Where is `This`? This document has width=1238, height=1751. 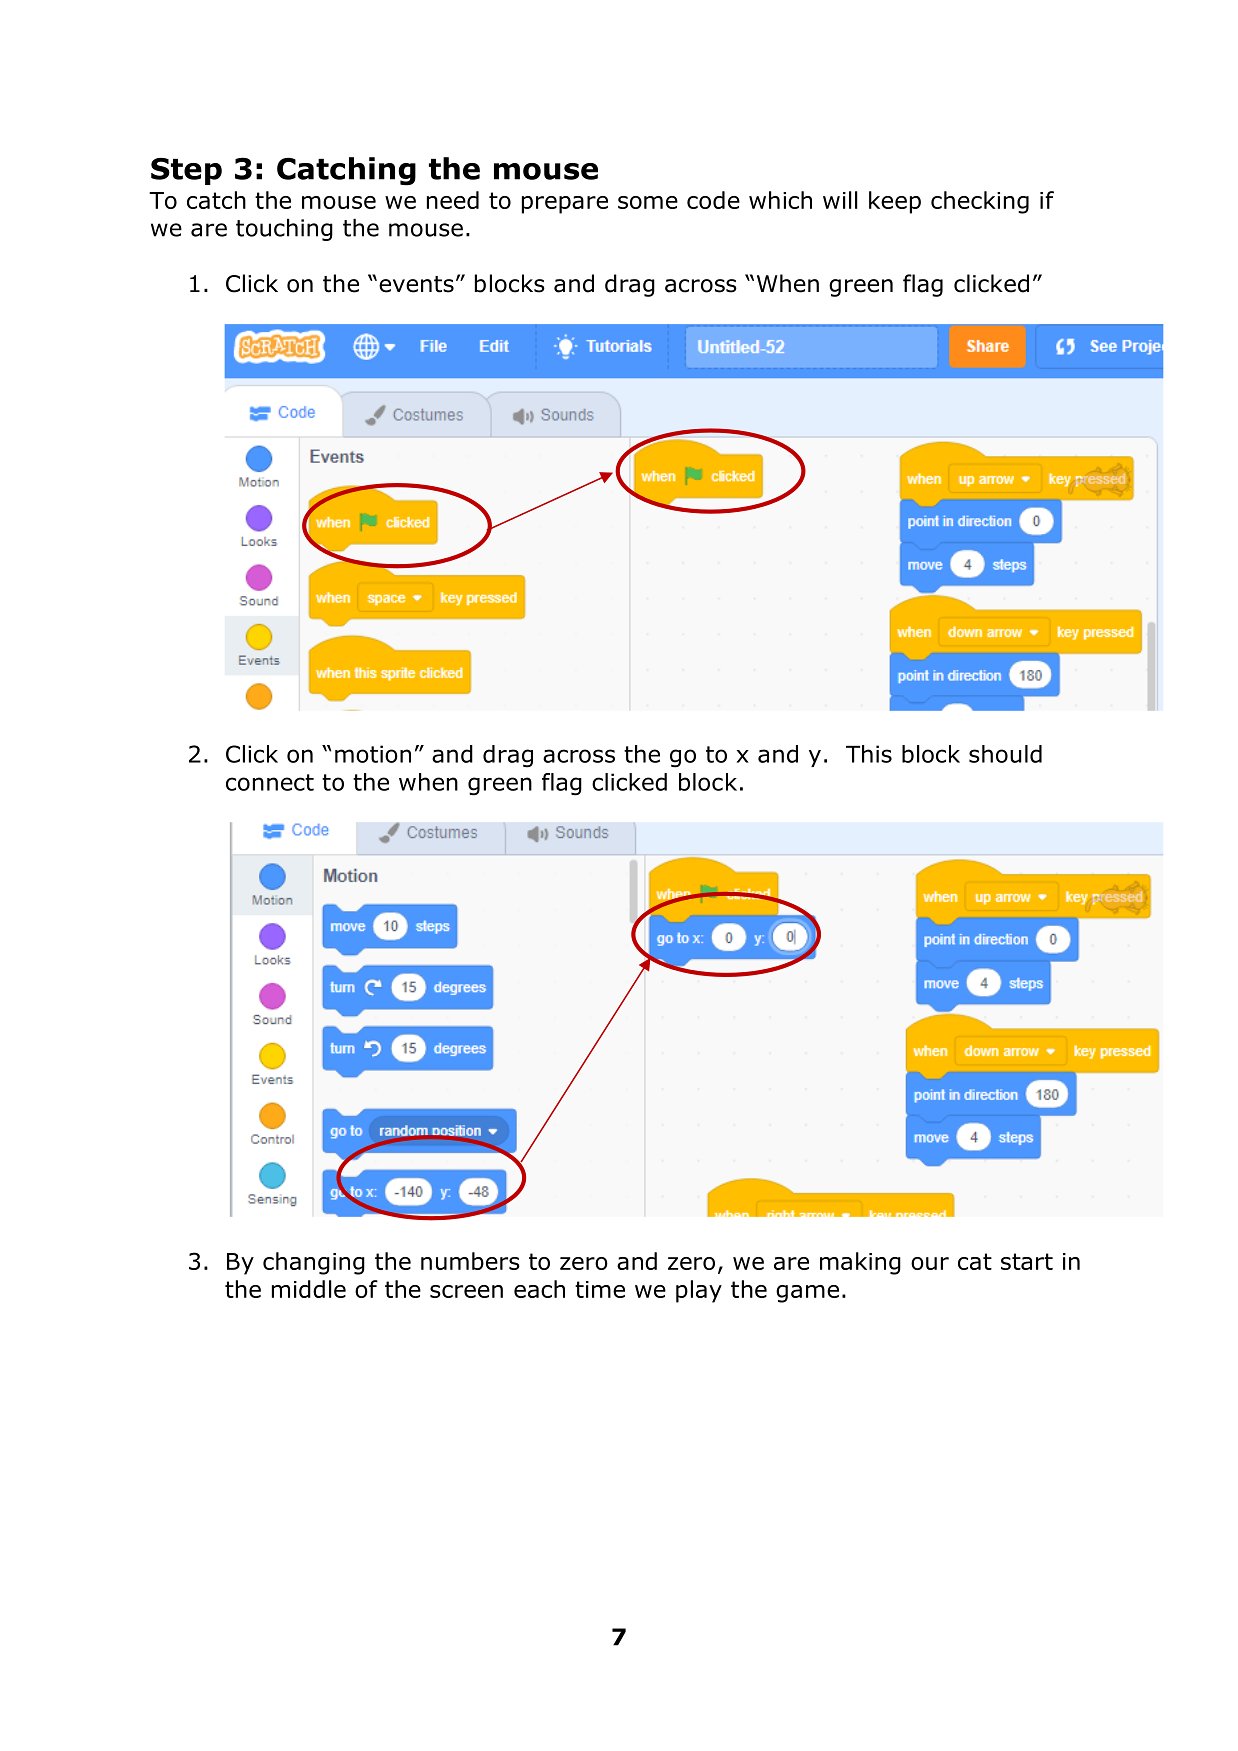 This is located at coordinates (869, 754).
